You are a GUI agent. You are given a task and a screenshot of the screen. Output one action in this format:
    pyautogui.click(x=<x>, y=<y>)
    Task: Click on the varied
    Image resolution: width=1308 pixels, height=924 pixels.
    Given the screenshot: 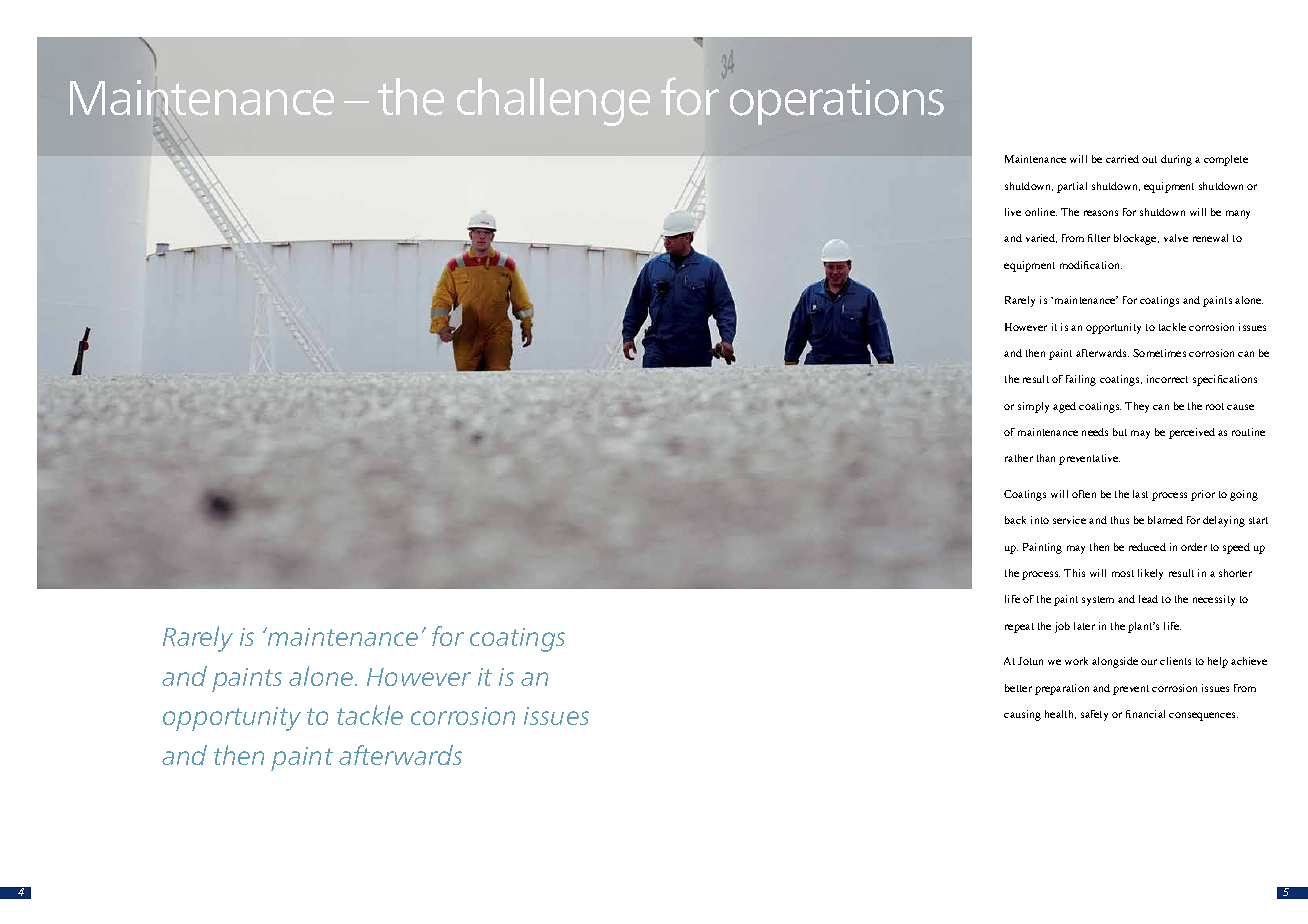 What is the action you would take?
    pyautogui.click(x=1041, y=238)
